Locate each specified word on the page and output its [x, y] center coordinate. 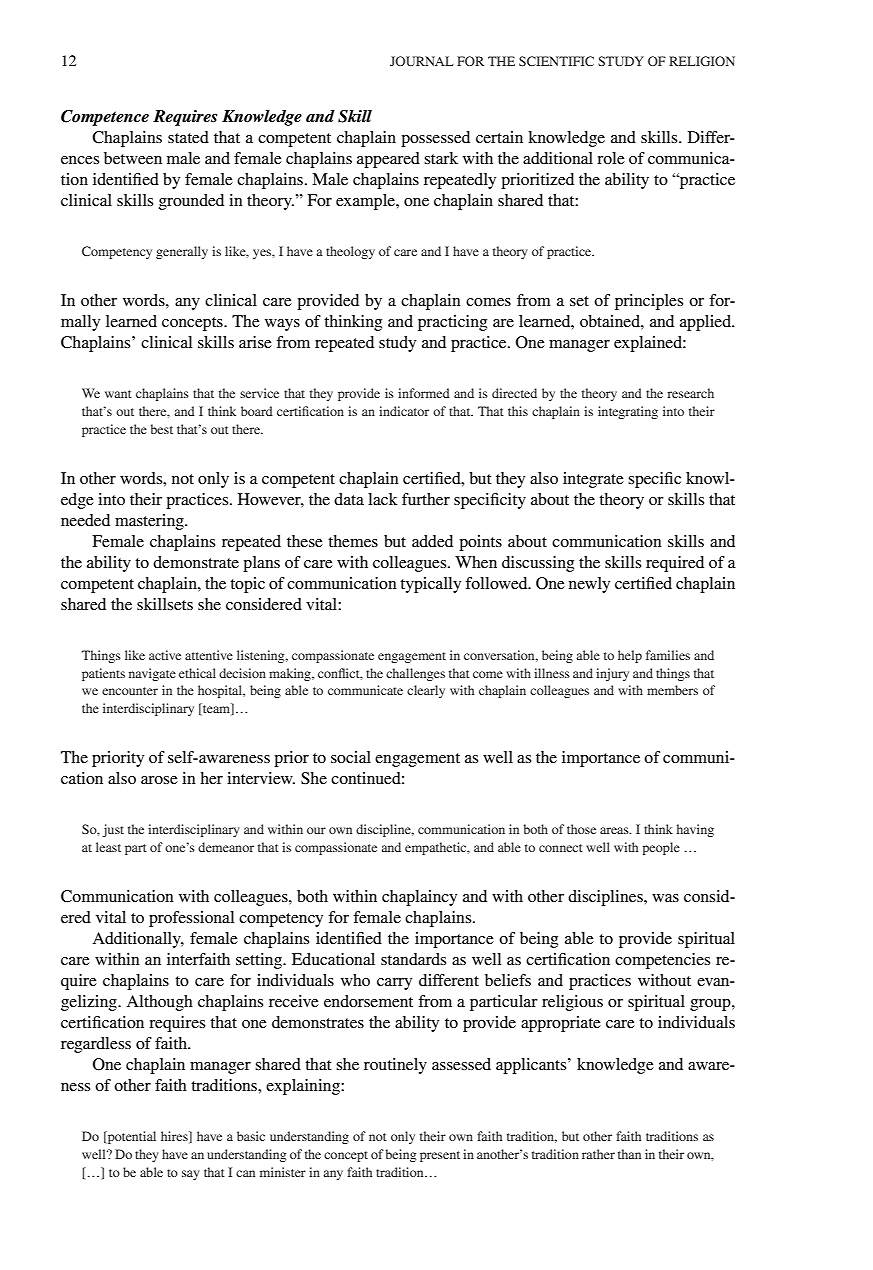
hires [175, 1136]
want [118, 394]
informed [424, 393]
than [629, 1154]
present [440, 1156]
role [611, 158]
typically [430, 585]
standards [413, 959]
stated [188, 137]
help [630, 656]
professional [191, 919]
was [665, 898]
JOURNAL [422, 61]
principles [649, 302]
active [165, 655]
